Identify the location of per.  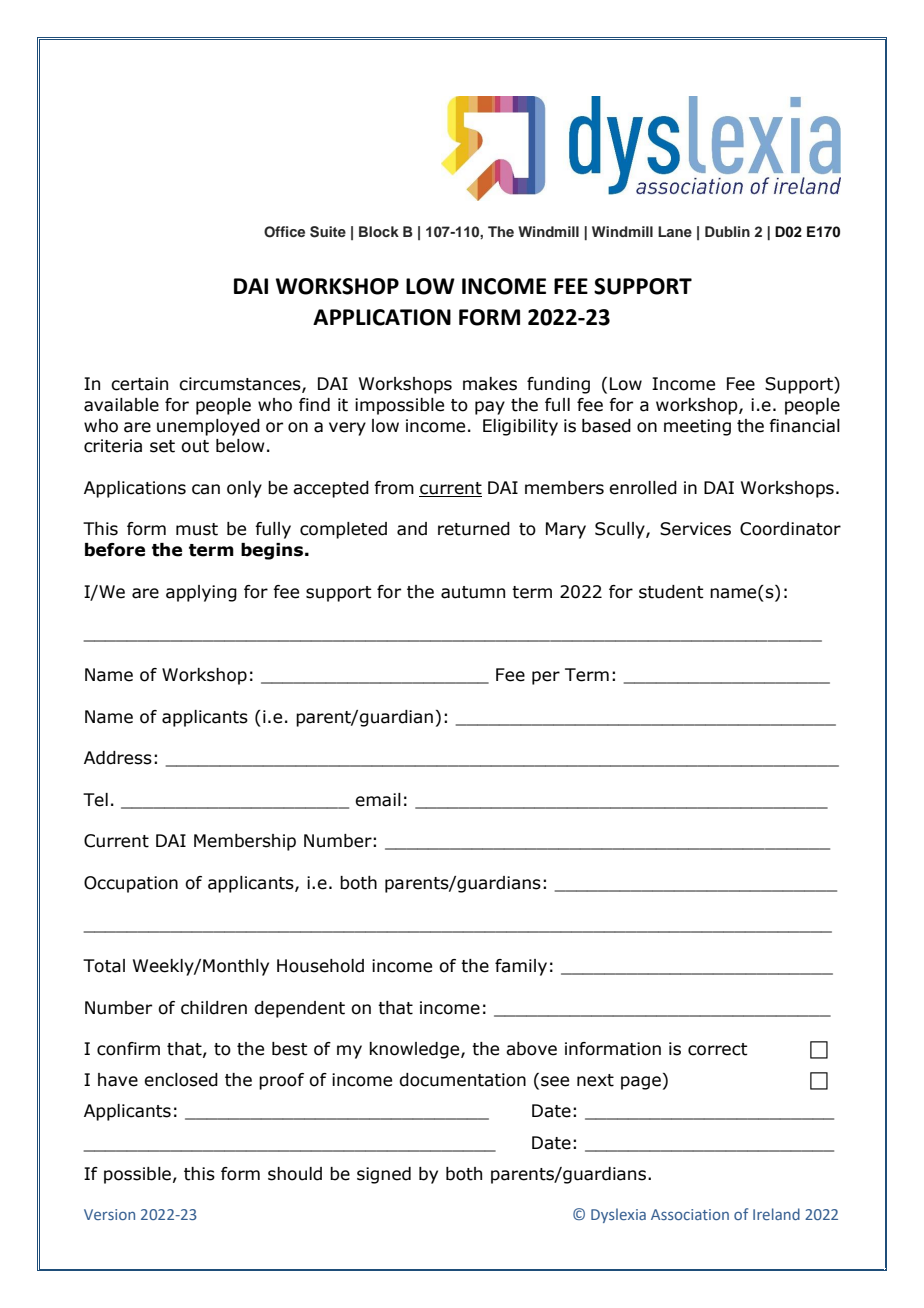
(546, 678).
